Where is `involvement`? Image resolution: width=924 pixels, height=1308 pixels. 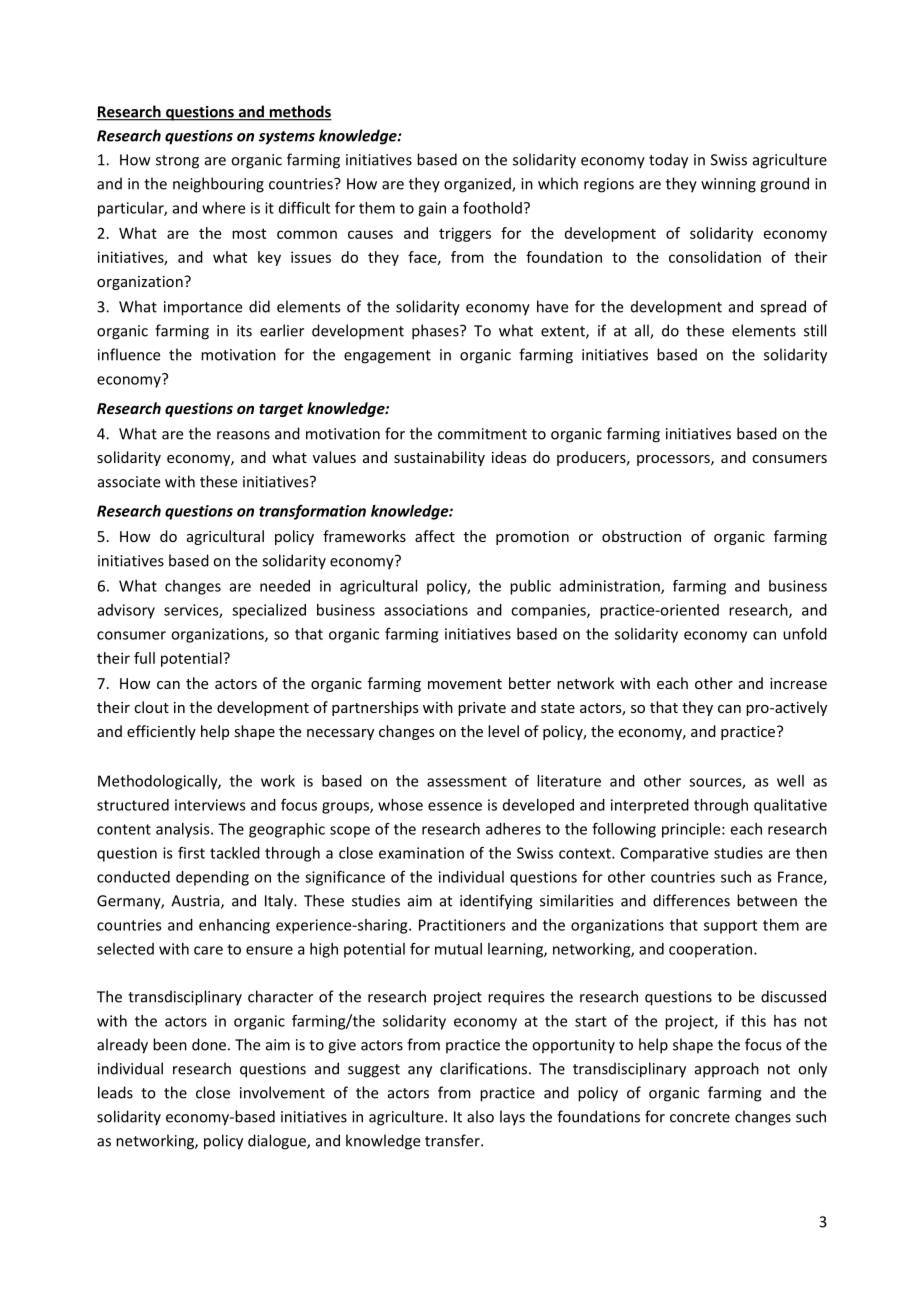
involvement is located at coordinates (282, 1092).
